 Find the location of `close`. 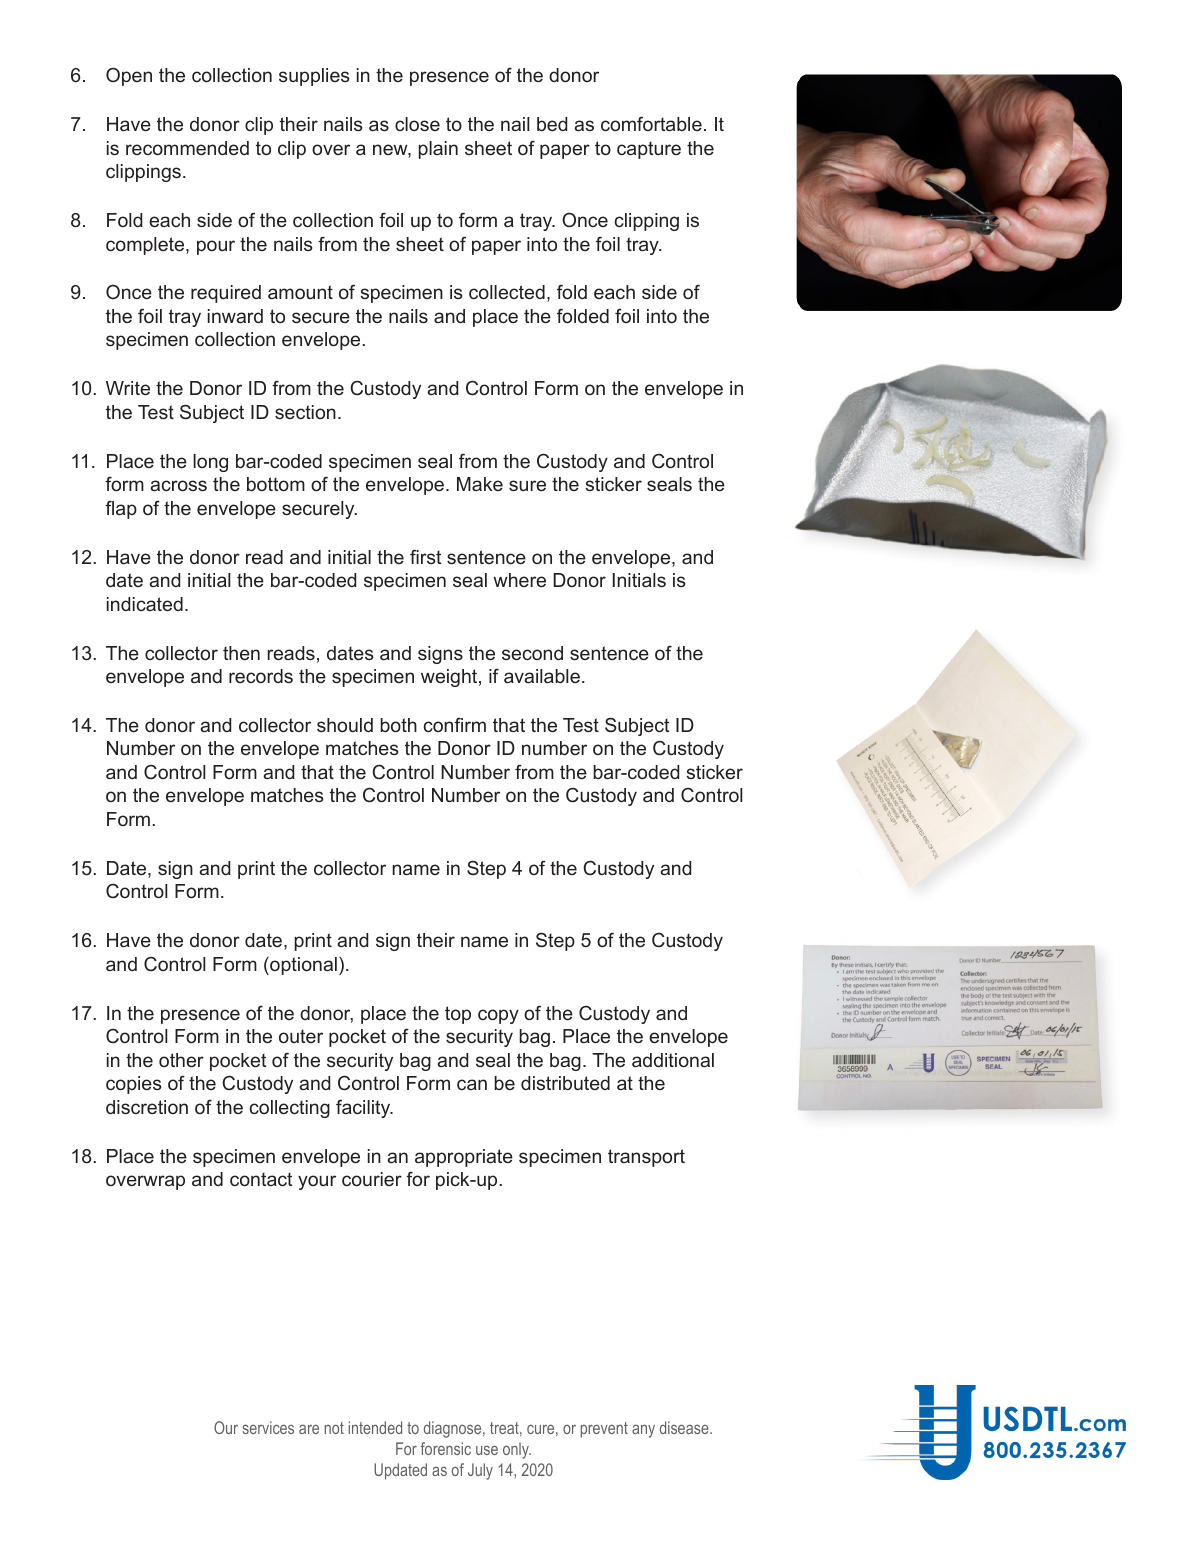

close is located at coordinates (417, 124).
